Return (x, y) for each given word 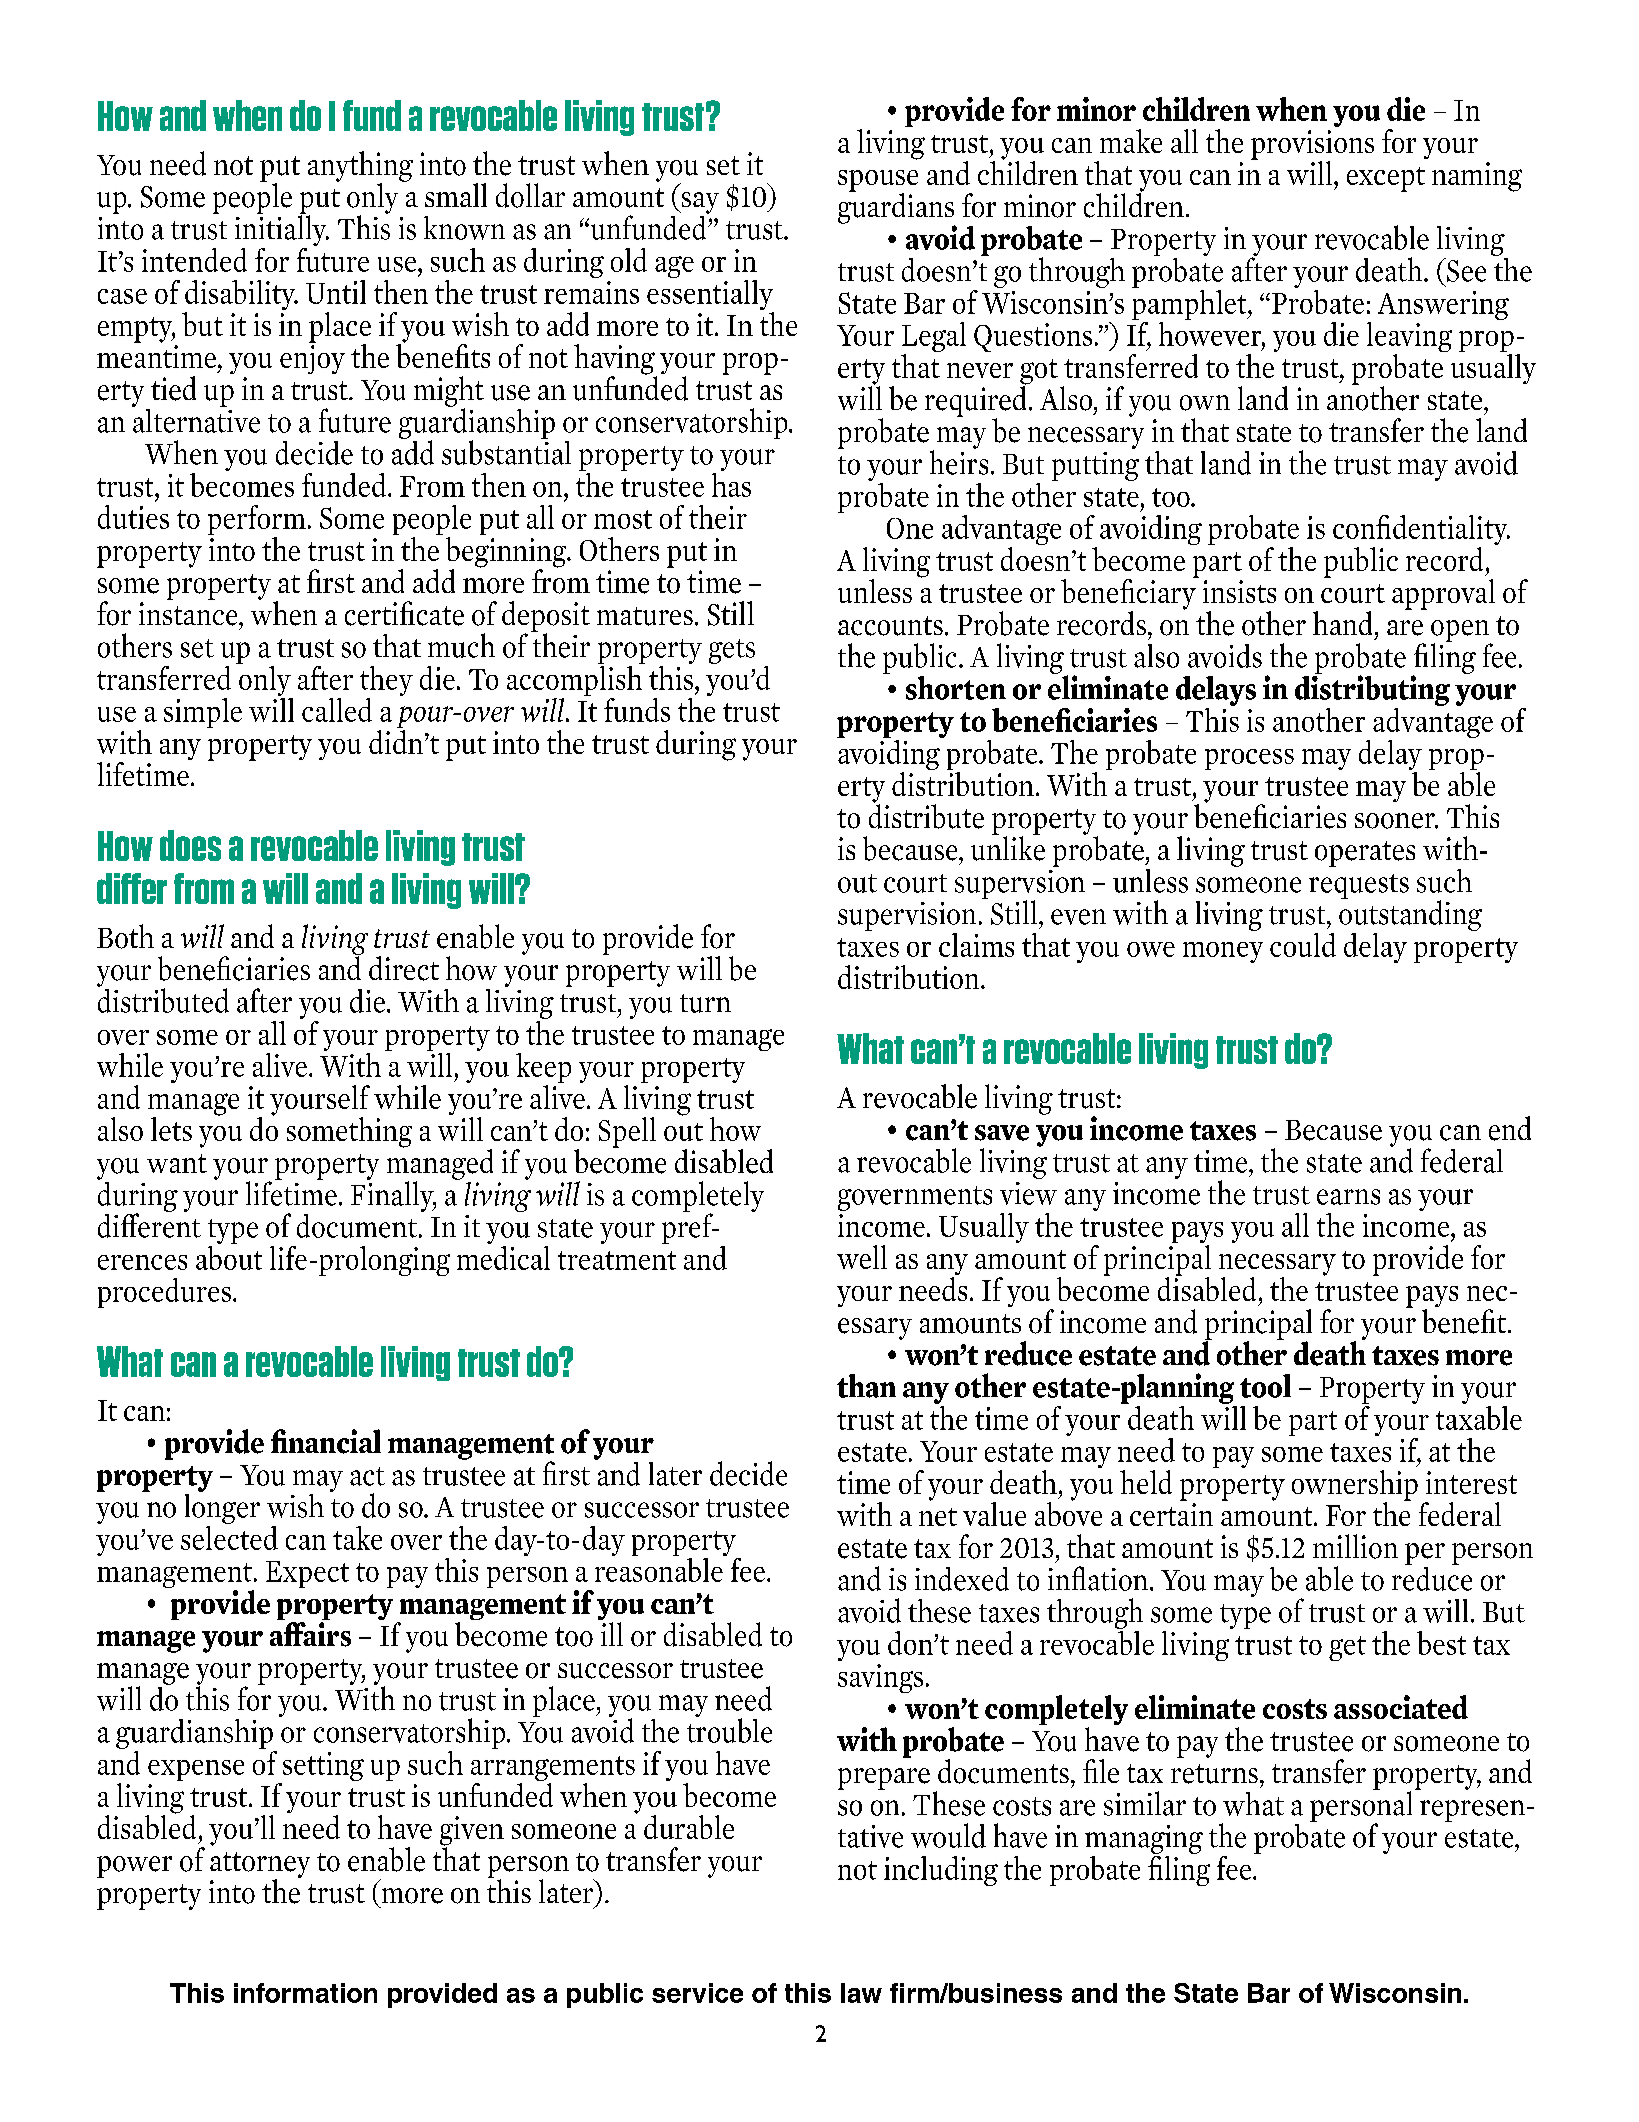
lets (171, 1129)
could (1303, 945)
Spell (627, 1132)
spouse (878, 182)
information (305, 1993)
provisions (1312, 146)
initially (282, 229)
